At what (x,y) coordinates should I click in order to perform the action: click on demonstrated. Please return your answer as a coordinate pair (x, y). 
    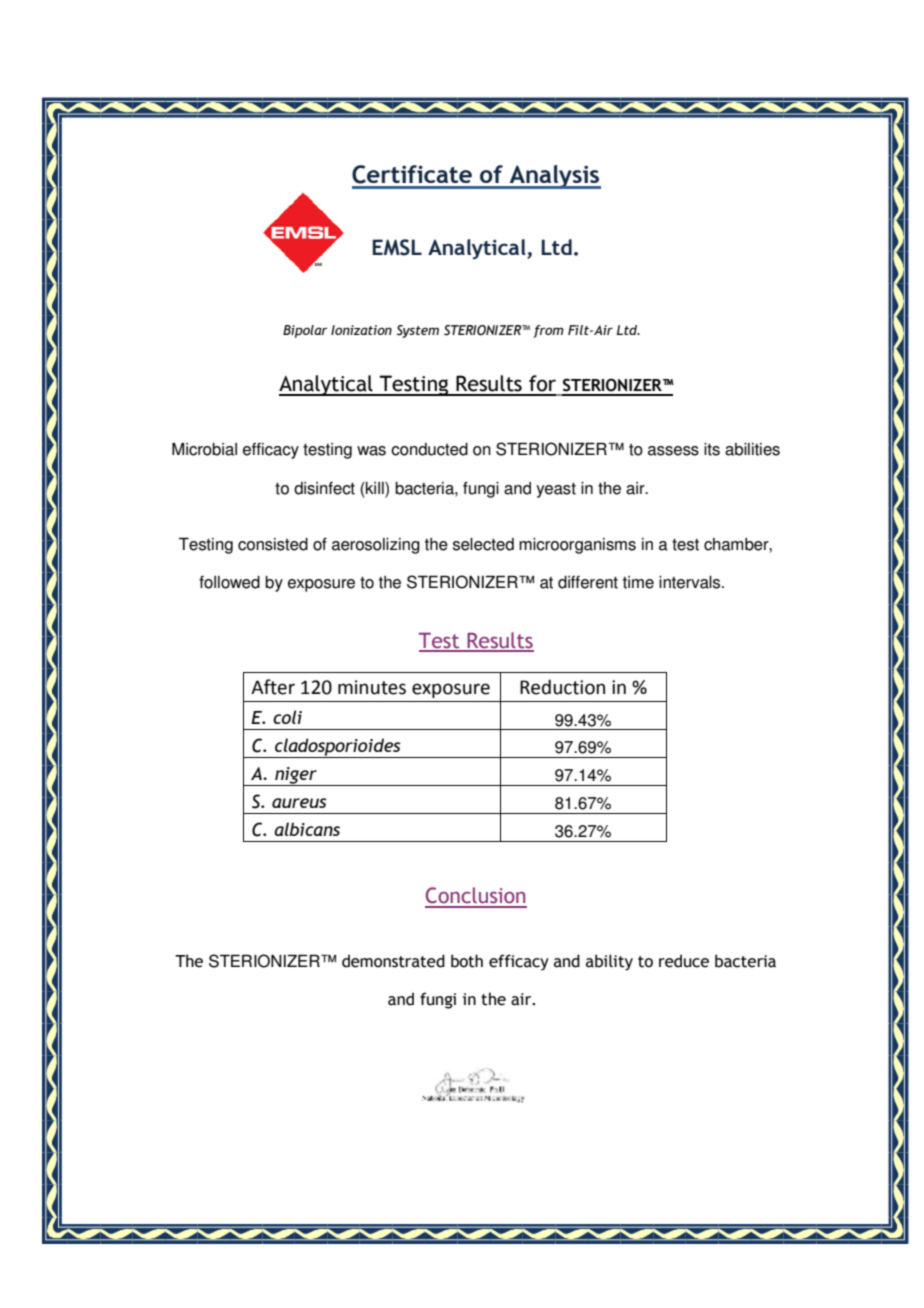
    Looking at the image, I should click on (393, 961).
